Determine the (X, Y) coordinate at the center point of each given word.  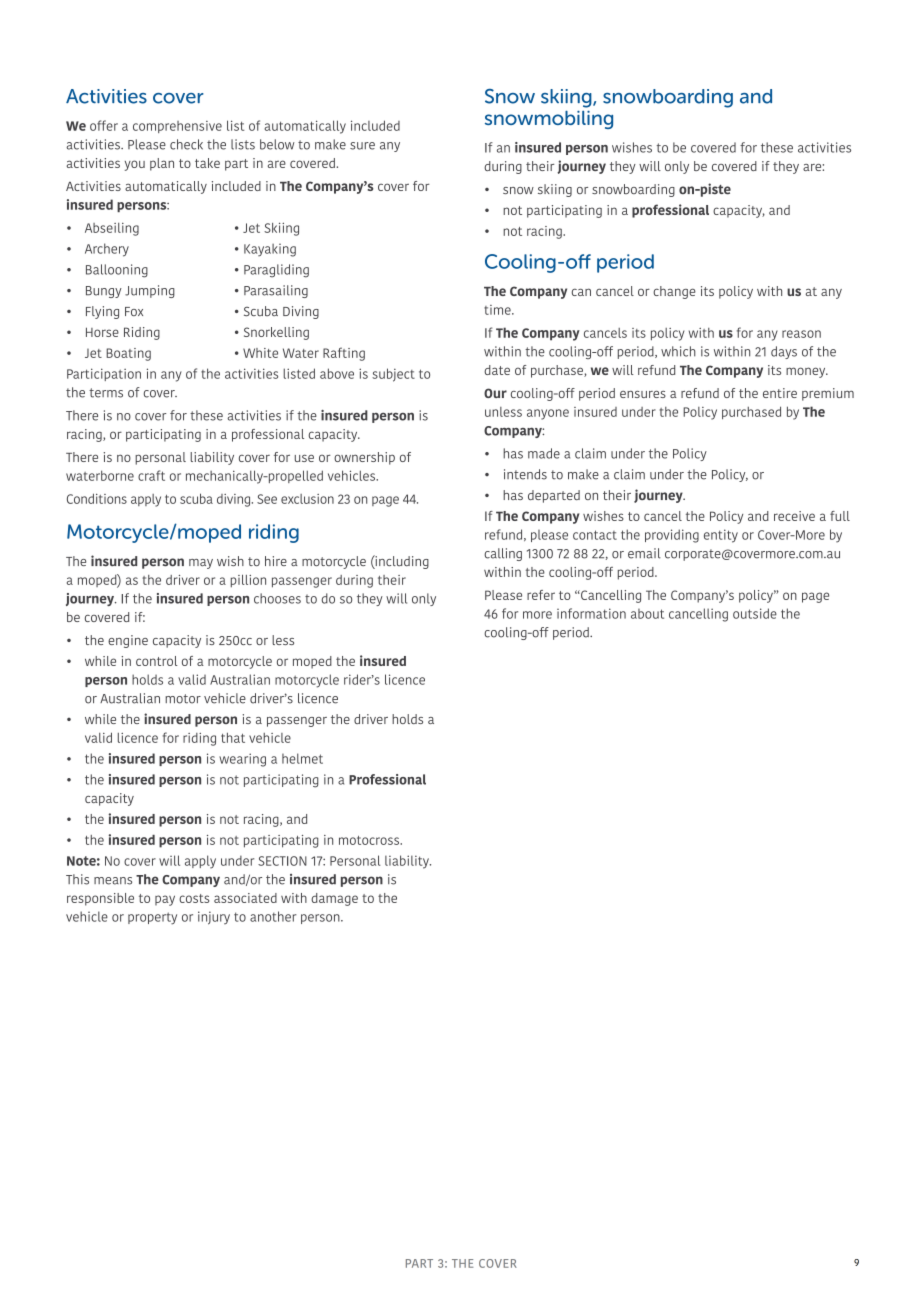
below (277, 144)
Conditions (97, 498)
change (674, 292)
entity (721, 536)
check (186, 144)
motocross (370, 840)
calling (503, 554)
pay (165, 900)
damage (334, 899)
